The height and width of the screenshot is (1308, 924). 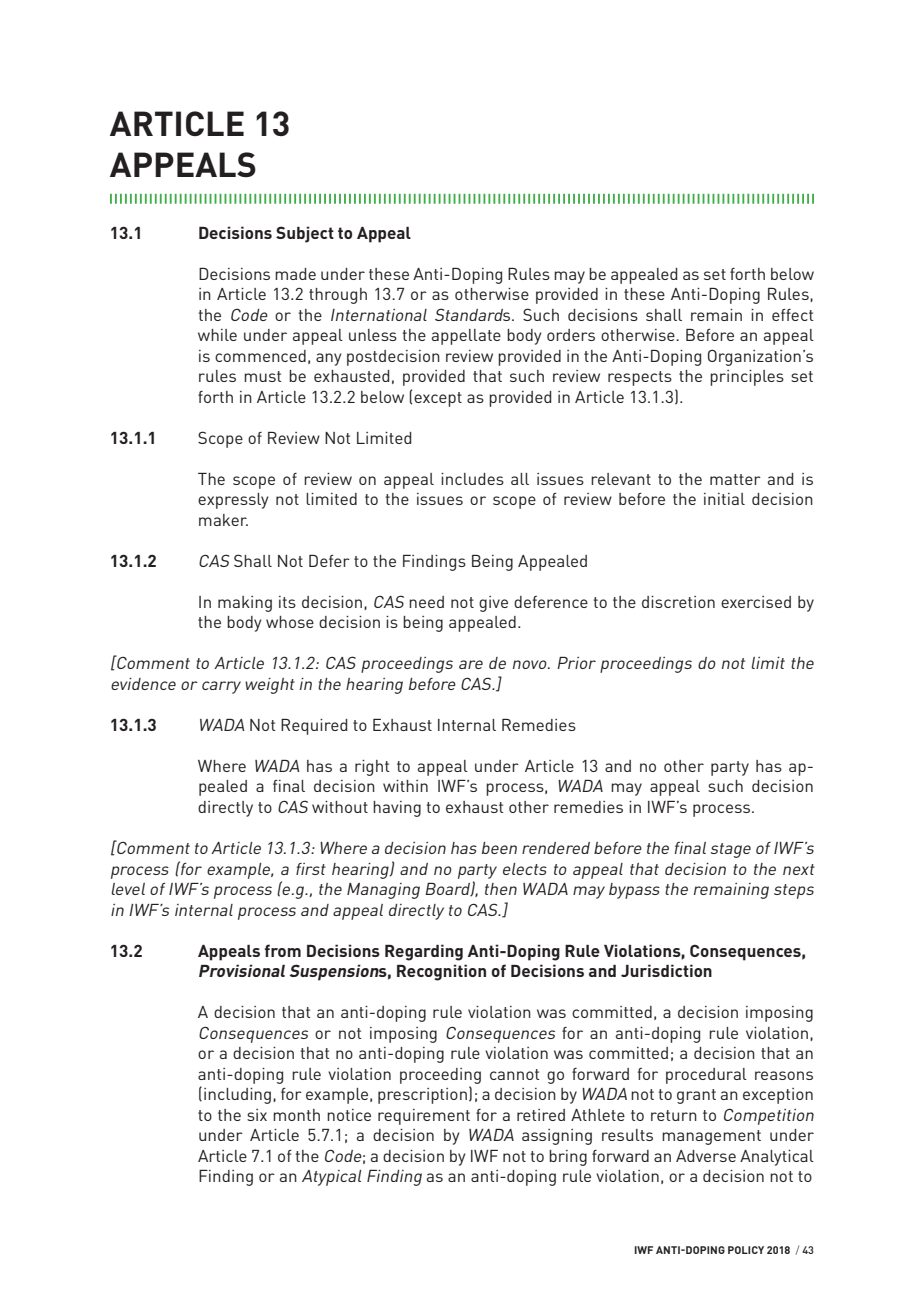 What do you see at coordinates (295, 274) in the screenshot?
I see `made` at bounding box center [295, 274].
